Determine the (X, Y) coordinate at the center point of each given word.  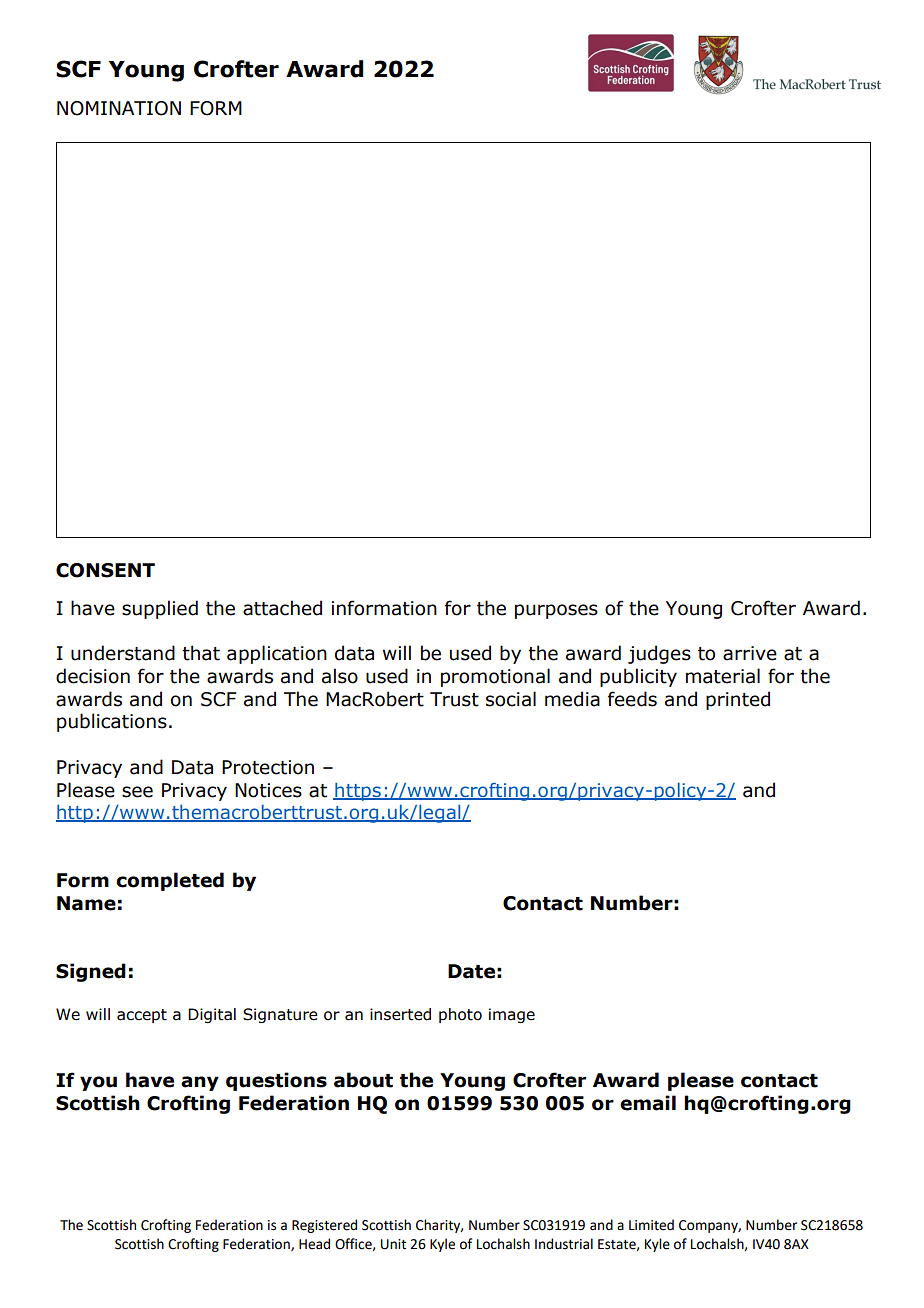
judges (659, 654)
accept (142, 1016)
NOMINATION (119, 108)
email (648, 1103)
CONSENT (105, 570)
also (340, 676)
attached (282, 608)
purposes (556, 611)
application (277, 654)
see (137, 792)
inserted (400, 1014)
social (511, 699)
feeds (632, 699)
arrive (750, 653)
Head (314, 1244)
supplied (160, 609)
